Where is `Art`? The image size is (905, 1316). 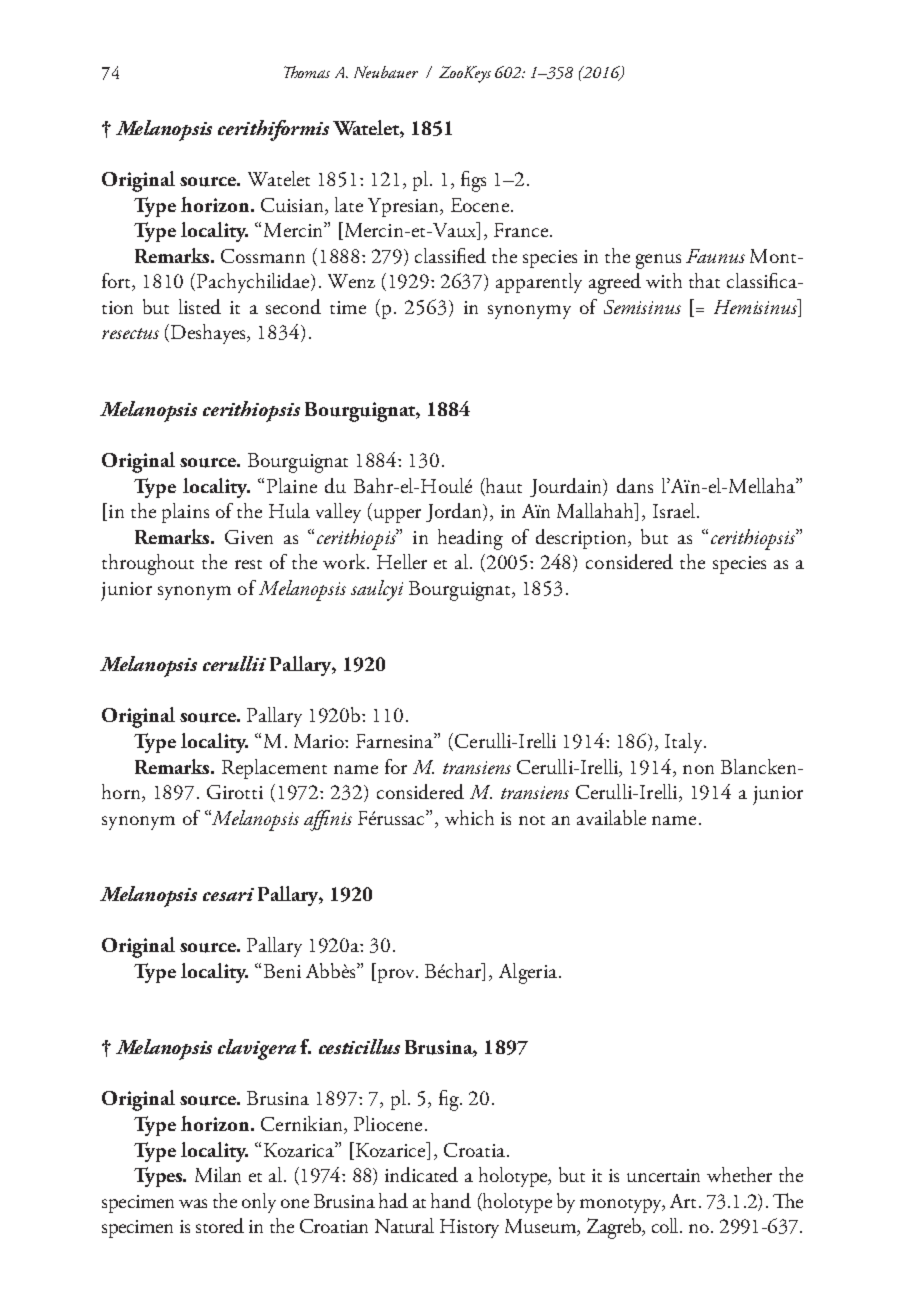 Art is located at coordinates (683, 1201).
